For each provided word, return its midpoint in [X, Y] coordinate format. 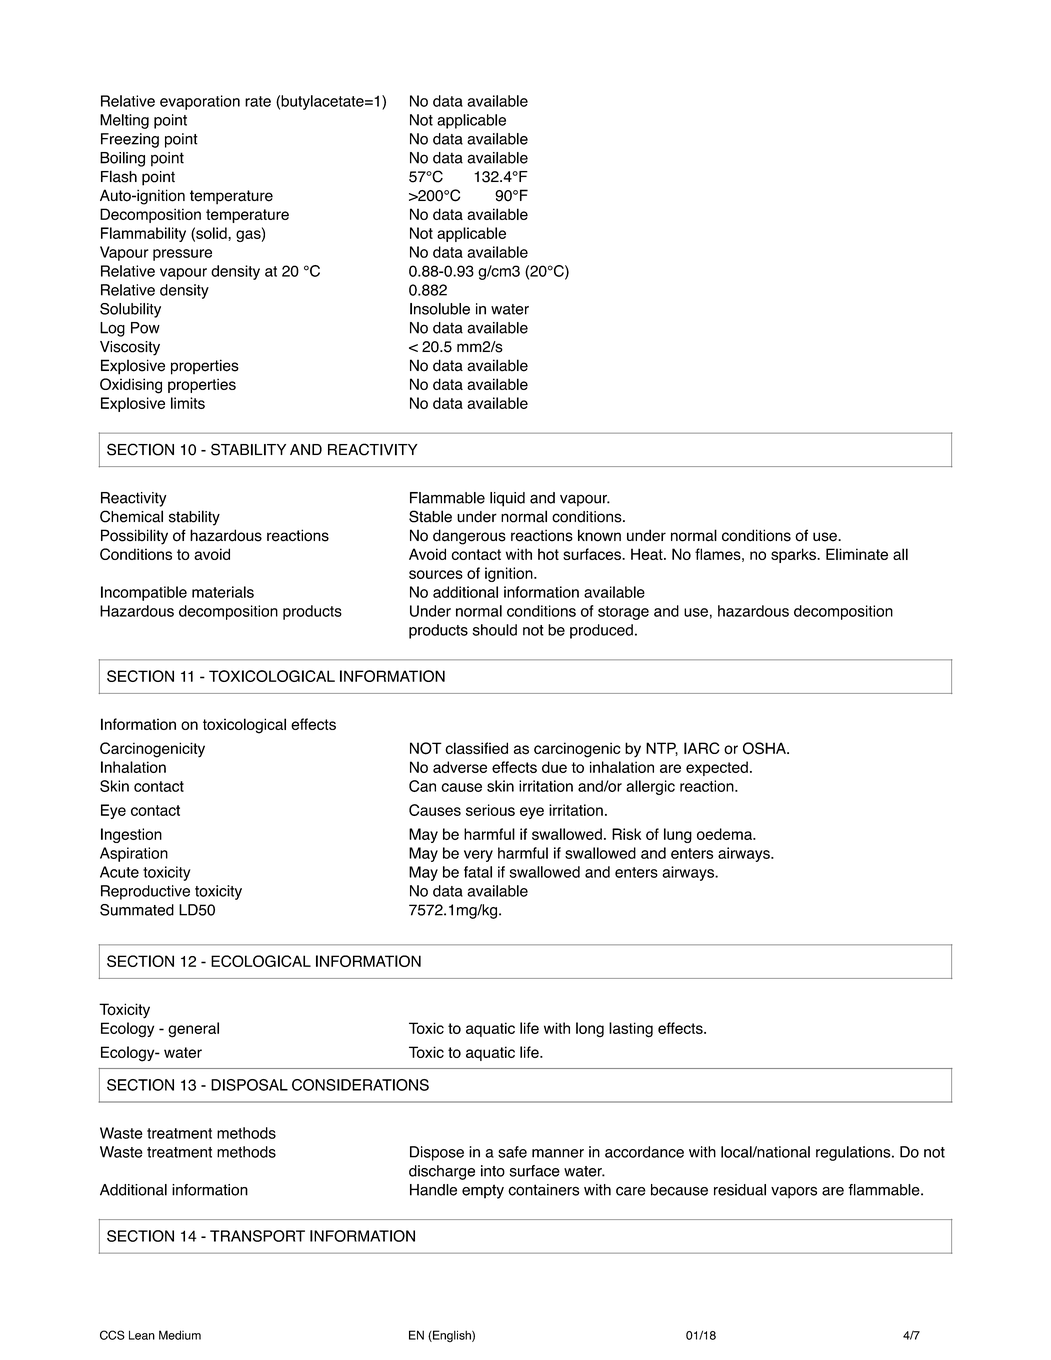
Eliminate [857, 554]
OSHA [765, 748]
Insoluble [440, 309]
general [193, 1030]
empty [483, 1191]
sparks [794, 555]
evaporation [200, 102]
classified [476, 748]
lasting [631, 1030]
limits [188, 403]
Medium [180, 1335]
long [590, 1030]
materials [223, 592]
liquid [507, 499]
